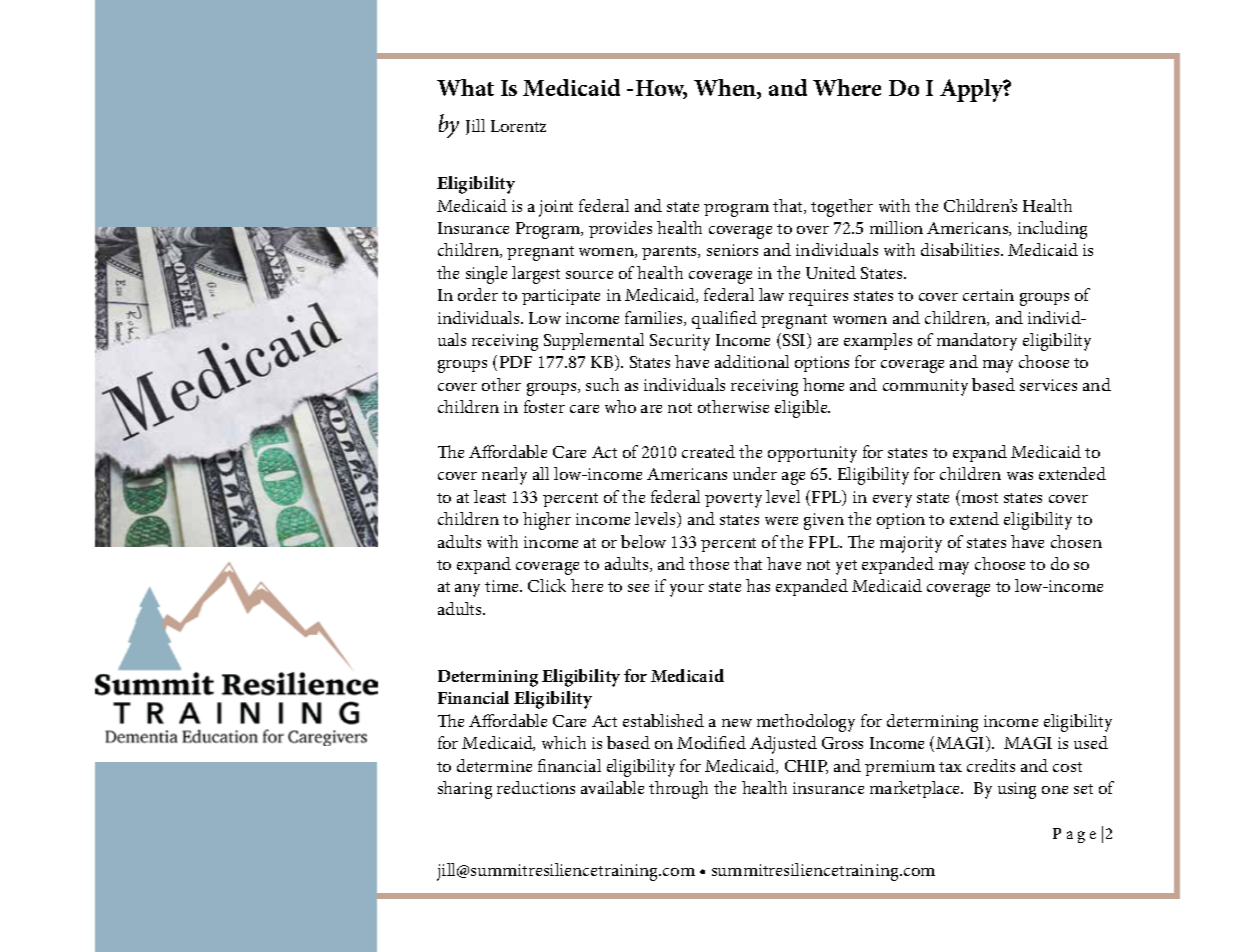 This page has width=1233, height=952. I want to click on including, so click(1052, 230).
